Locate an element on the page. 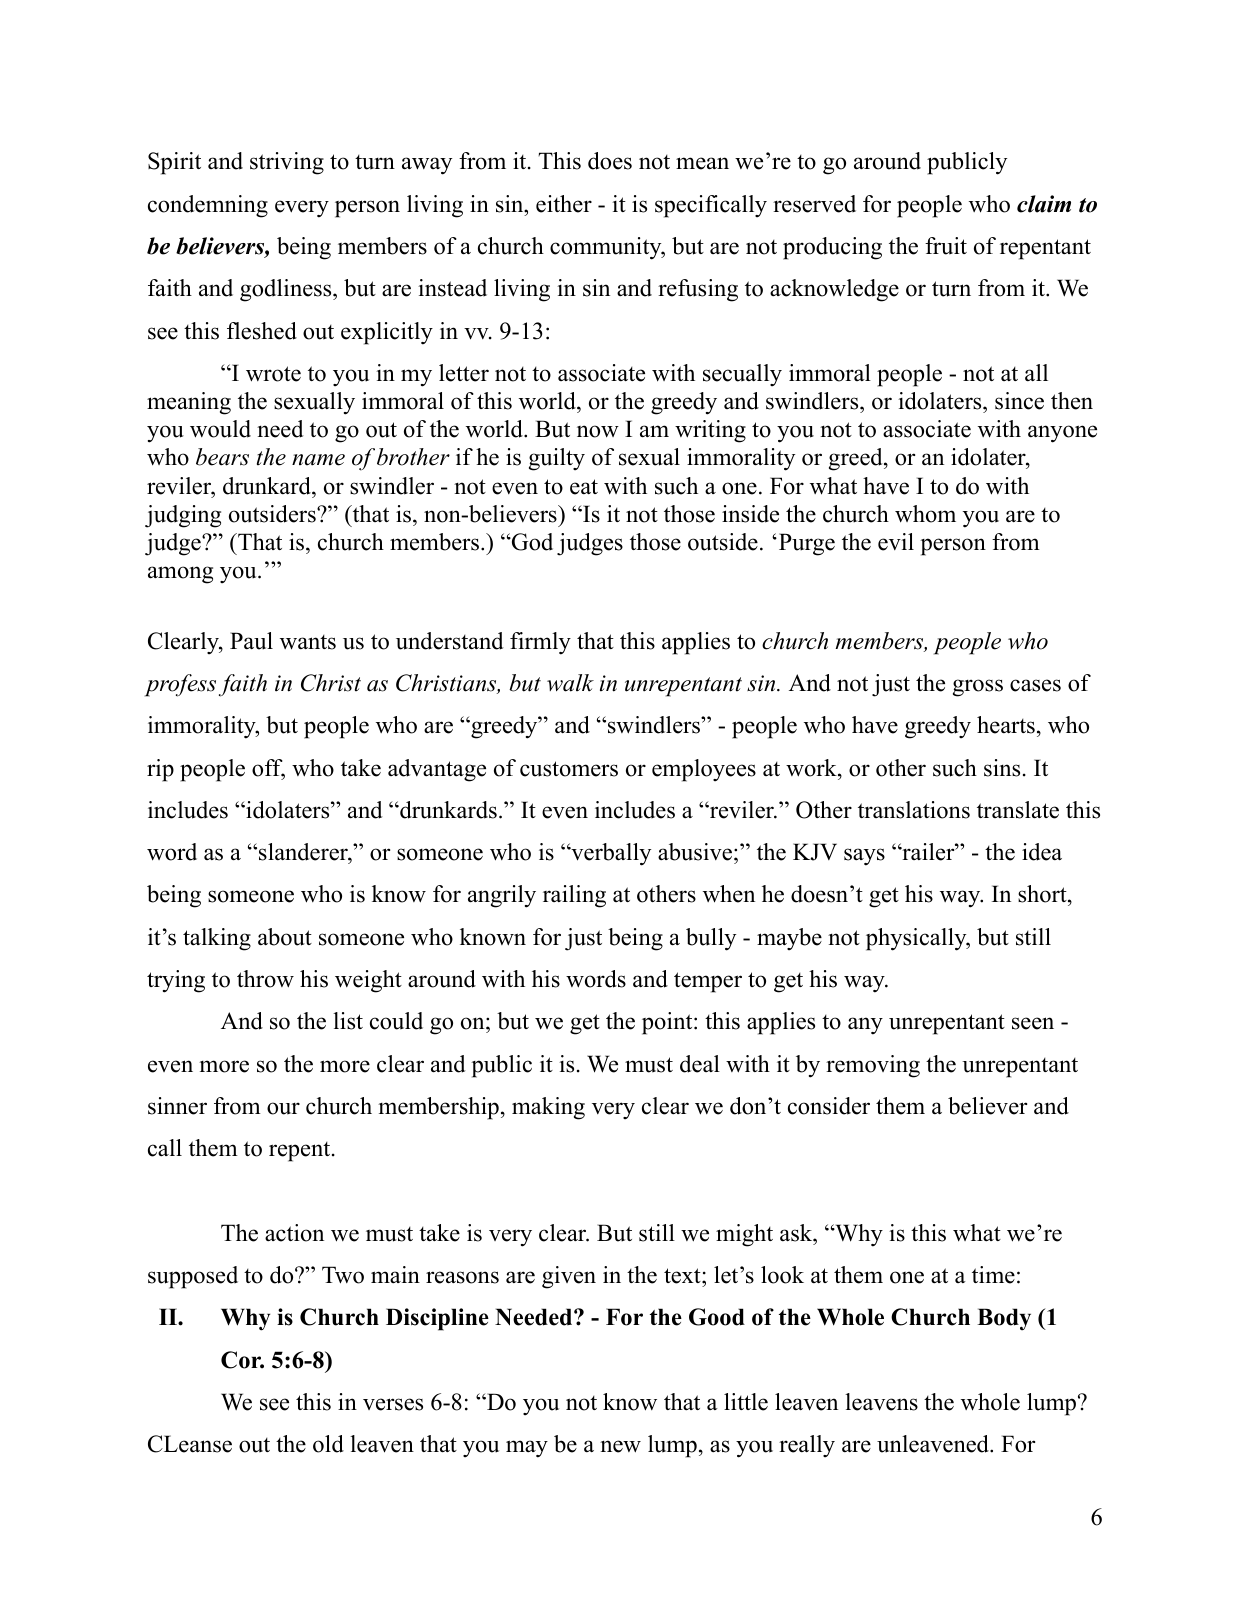  translations is located at coordinates (914, 810).
